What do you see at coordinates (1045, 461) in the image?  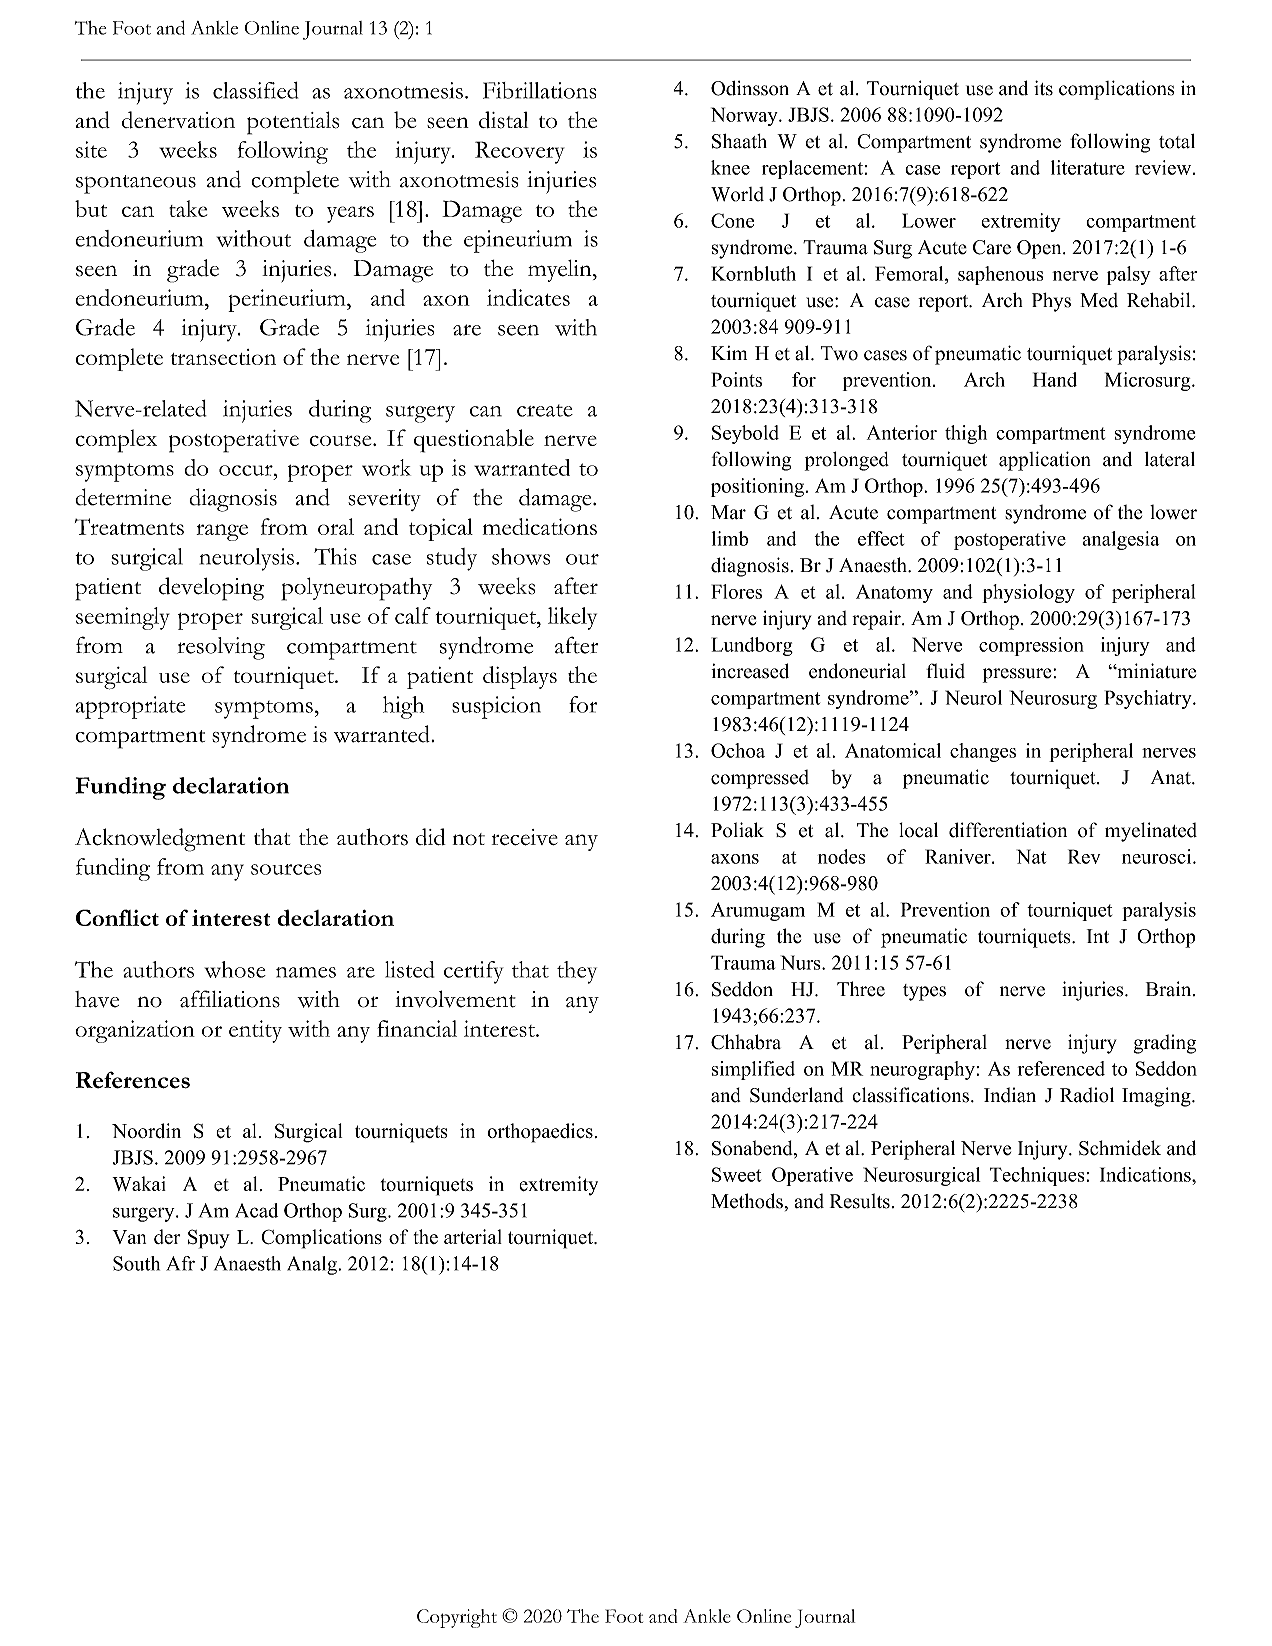 I see `application` at bounding box center [1045, 461].
